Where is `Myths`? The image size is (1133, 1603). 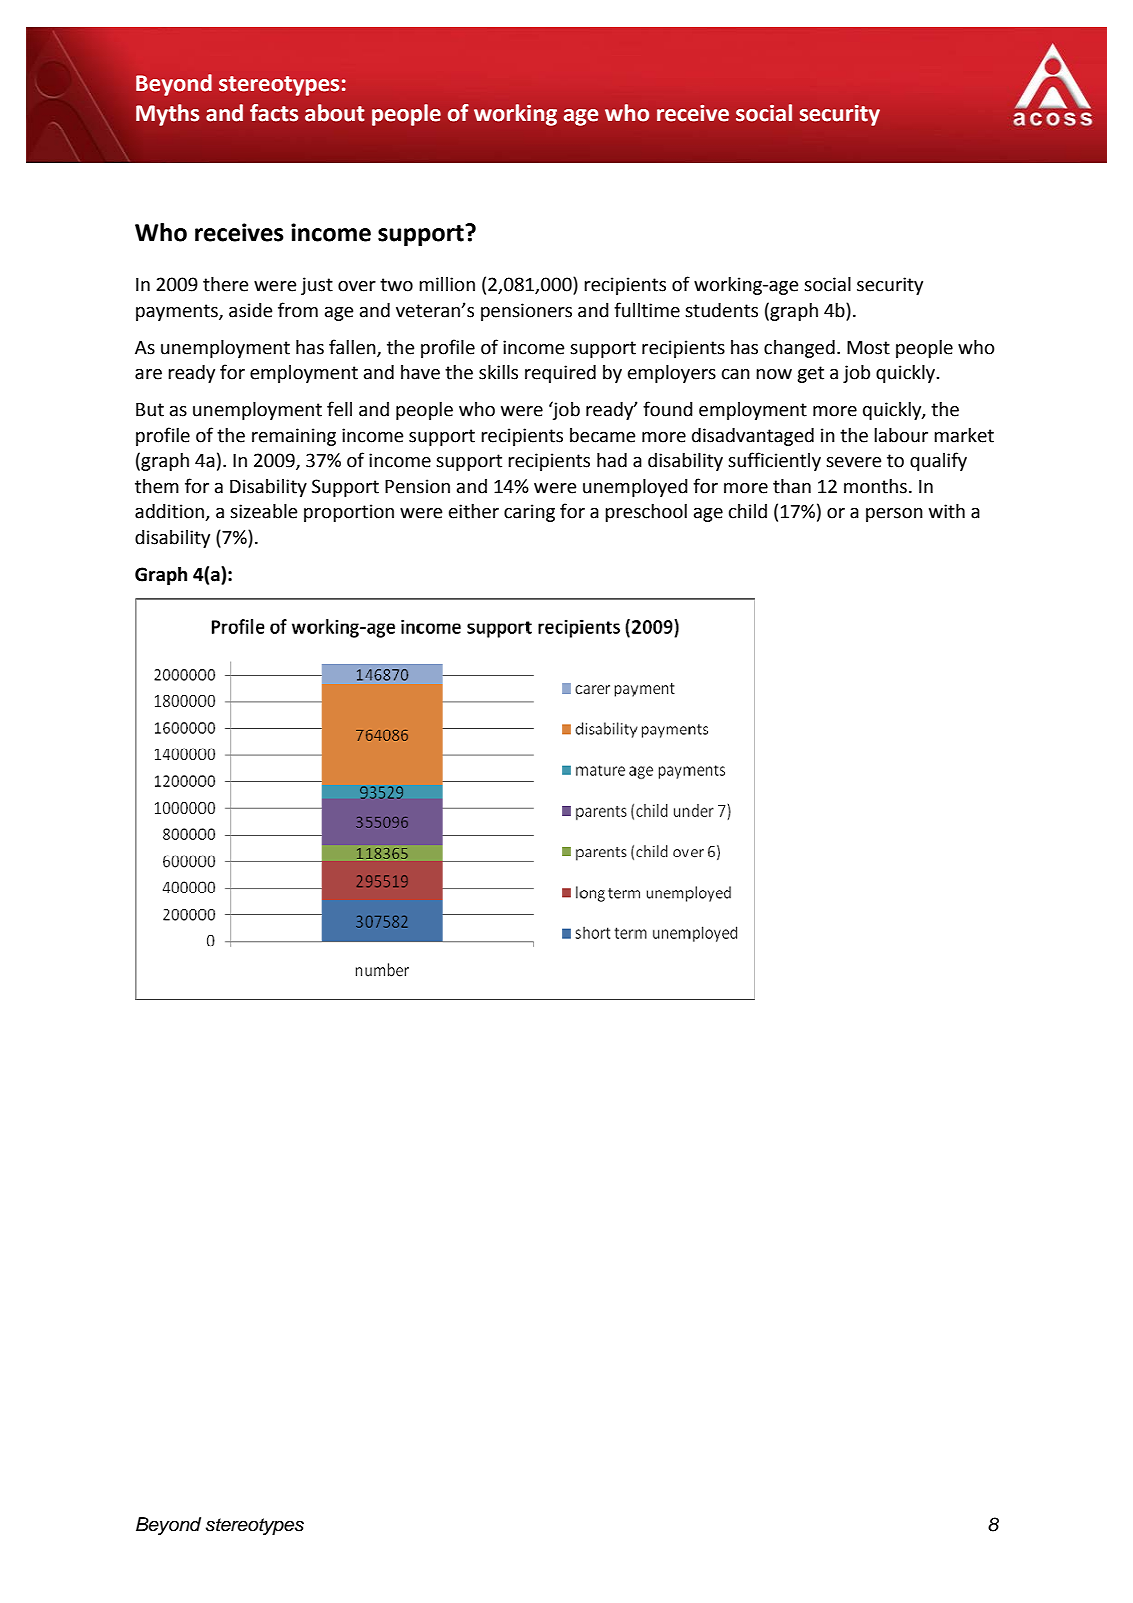 Myths is located at coordinates (167, 115).
